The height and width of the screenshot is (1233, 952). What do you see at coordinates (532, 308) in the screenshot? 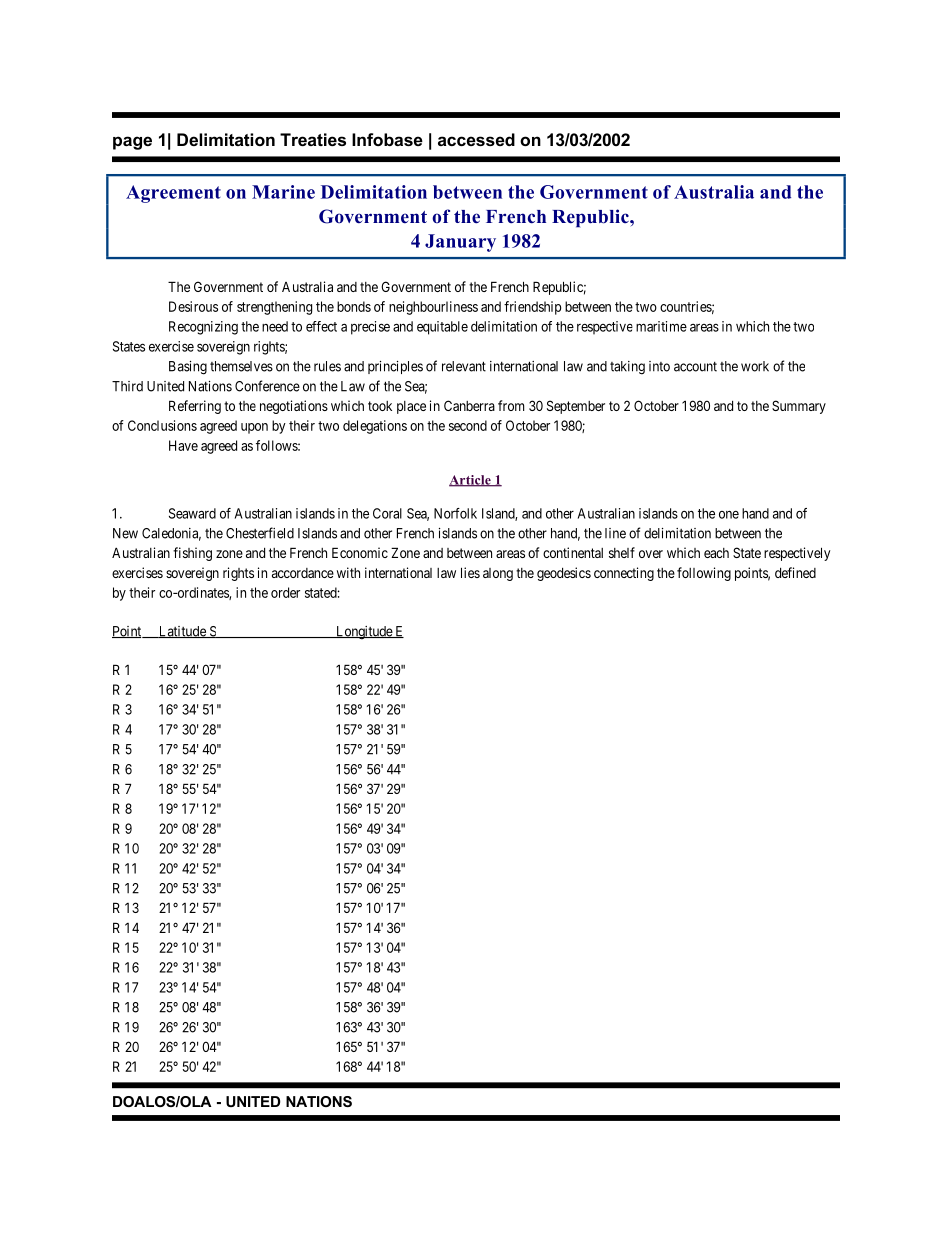
I see `friendship` at bounding box center [532, 308].
